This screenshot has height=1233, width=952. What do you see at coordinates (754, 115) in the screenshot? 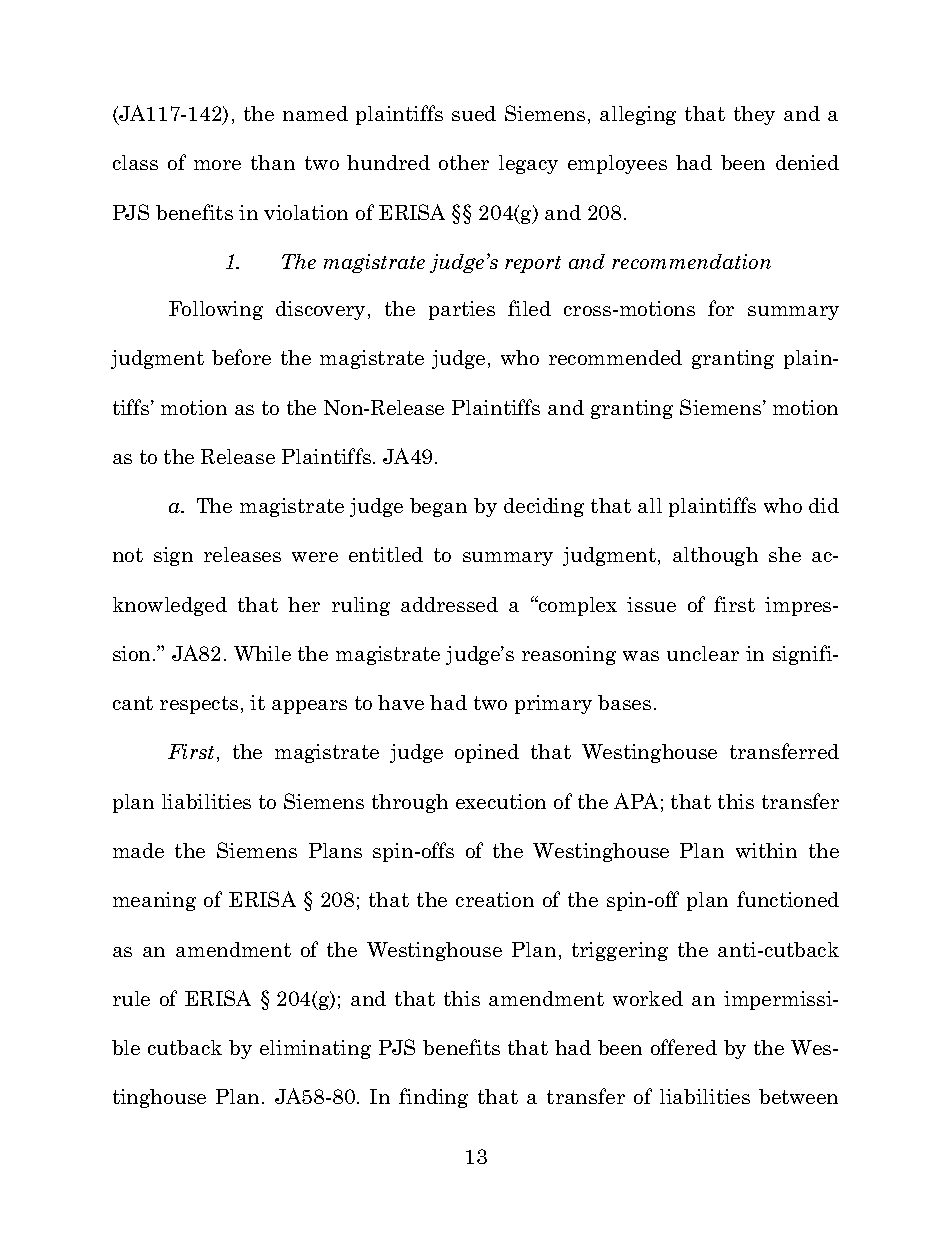
I see `they` at bounding box center [754, 115].
